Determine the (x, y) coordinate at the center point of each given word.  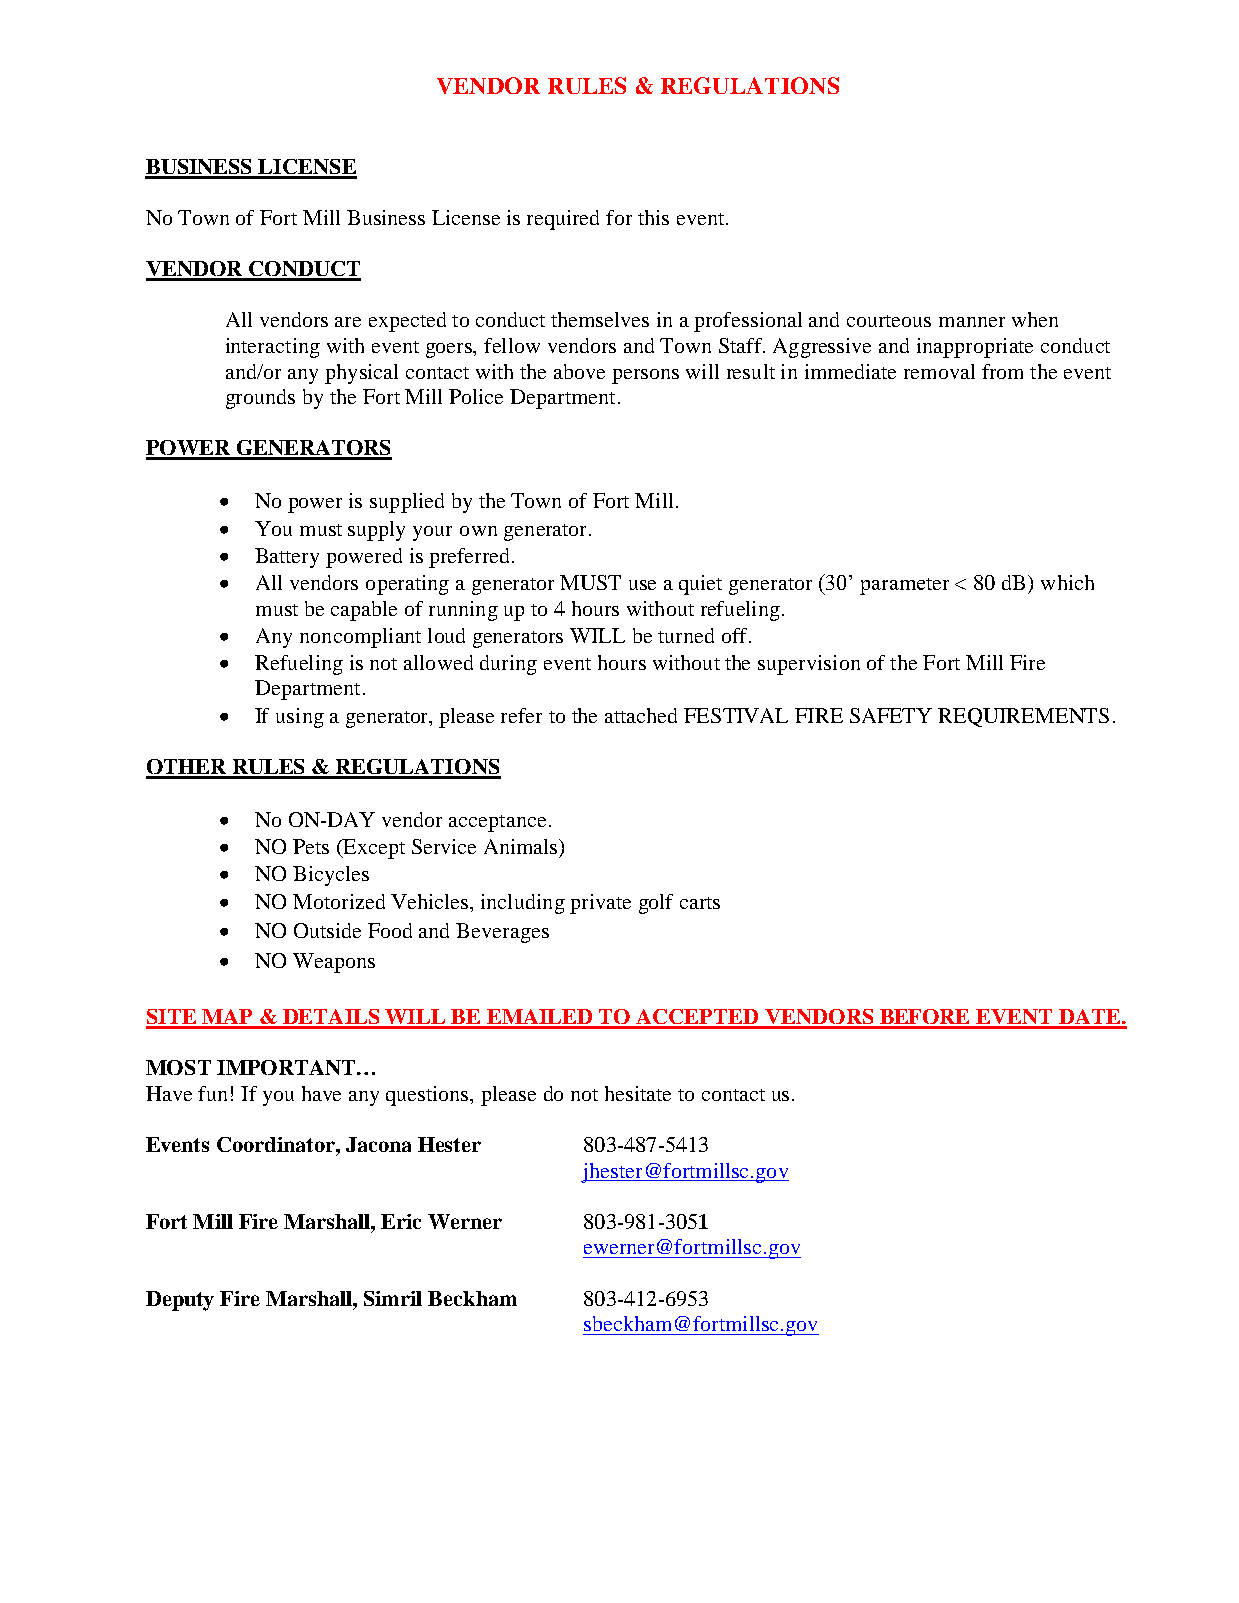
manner (972, 322)
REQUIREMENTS (1023, 717)
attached (641, 715)
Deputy (180, 1301)
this (653, 217)
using (300, 718)
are (348, 322)
